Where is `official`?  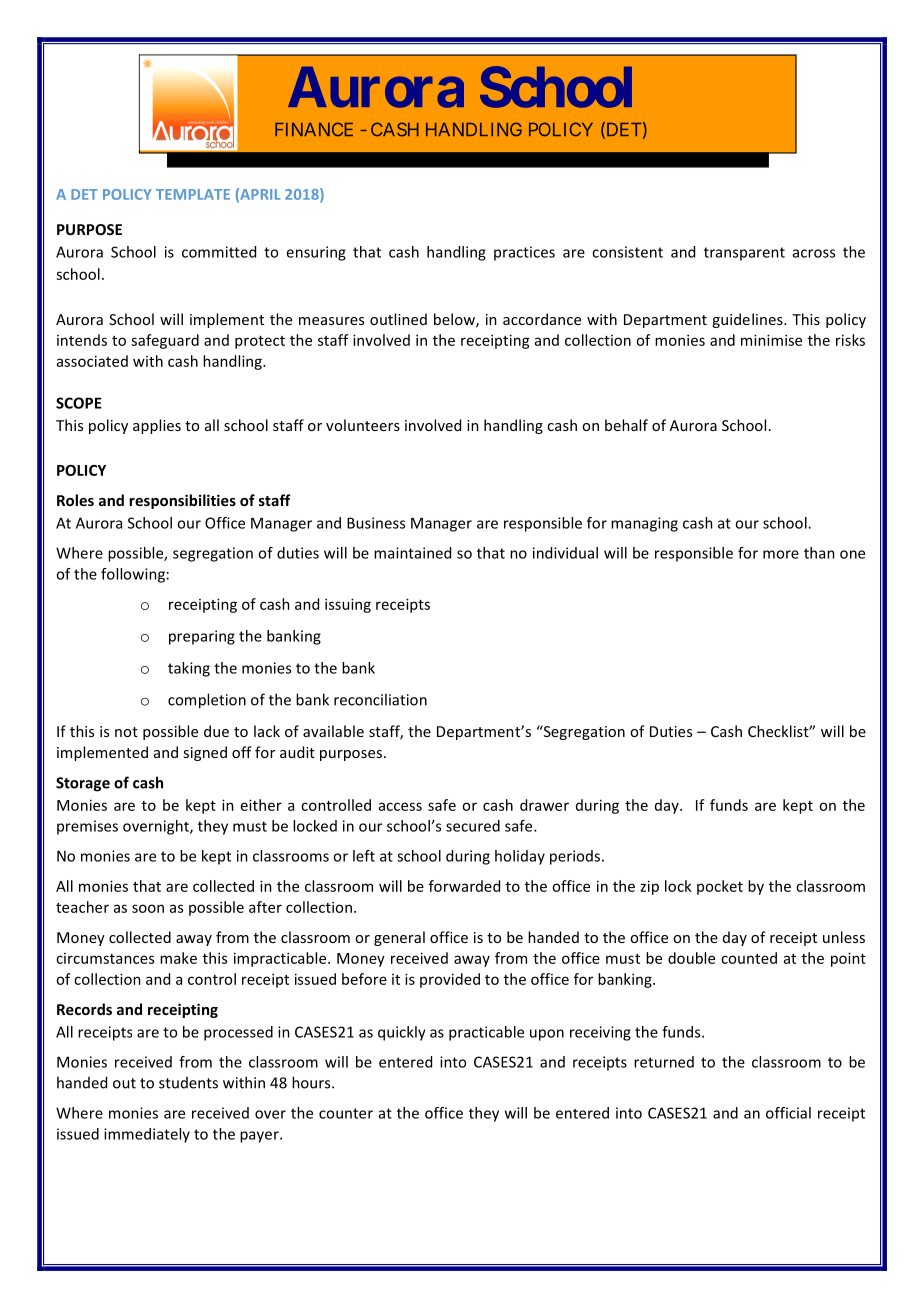
official is located at coordinates (788, 1113).
